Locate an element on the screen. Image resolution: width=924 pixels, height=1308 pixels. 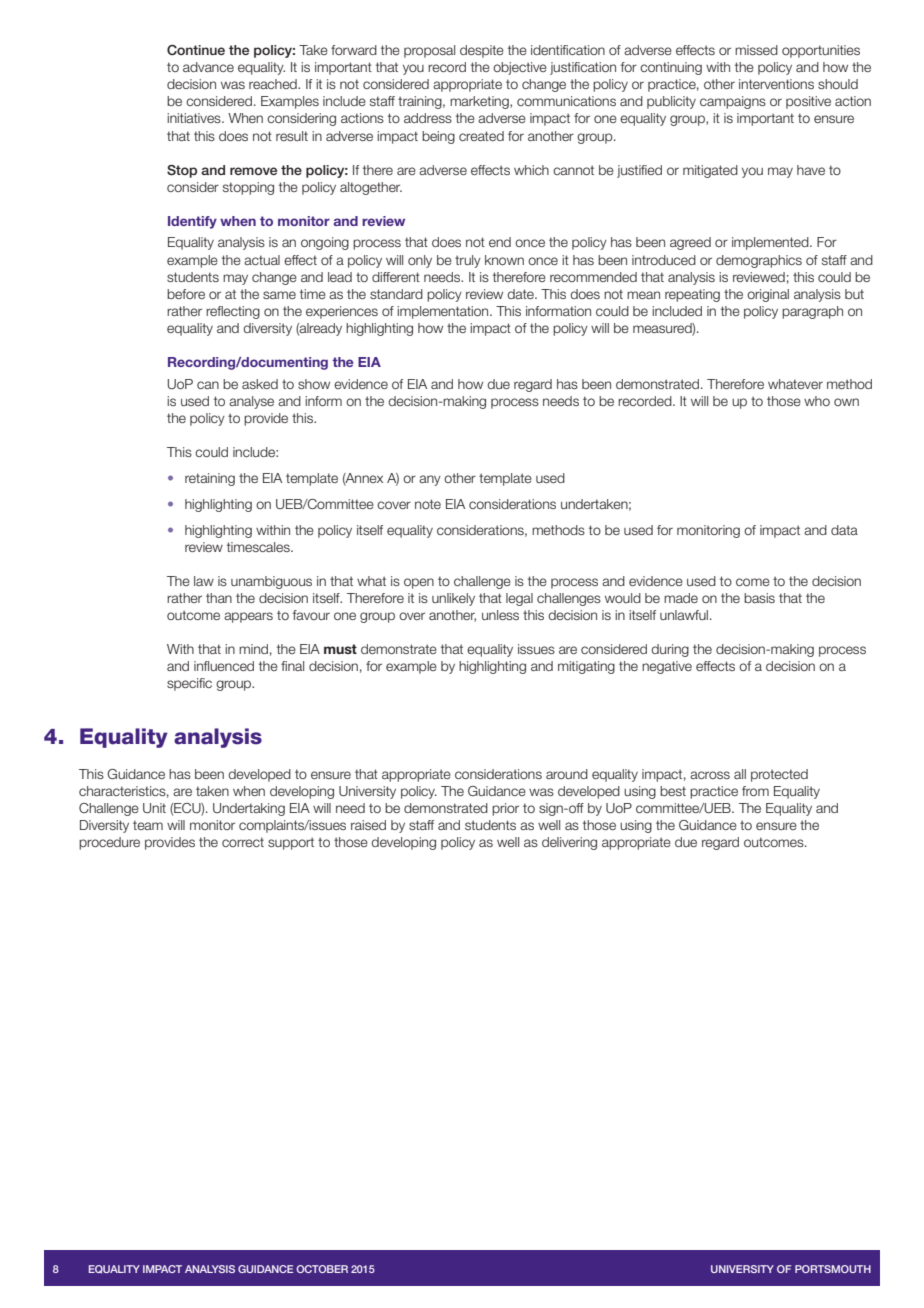
marketing is located at coordinates (480, 102).
